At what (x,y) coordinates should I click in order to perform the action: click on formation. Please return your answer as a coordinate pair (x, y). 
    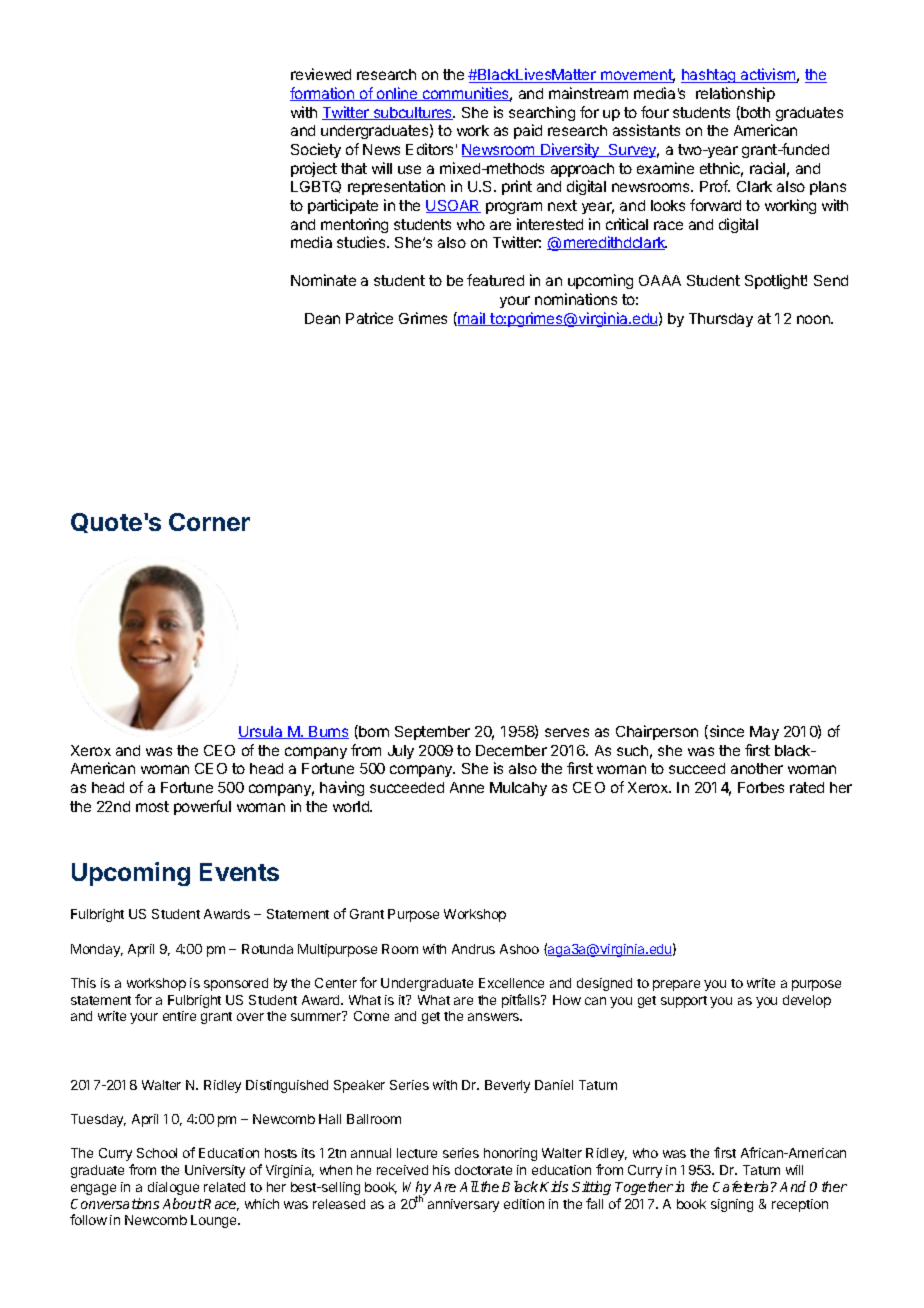
    Looking at the image, I should click on (323, 94).
